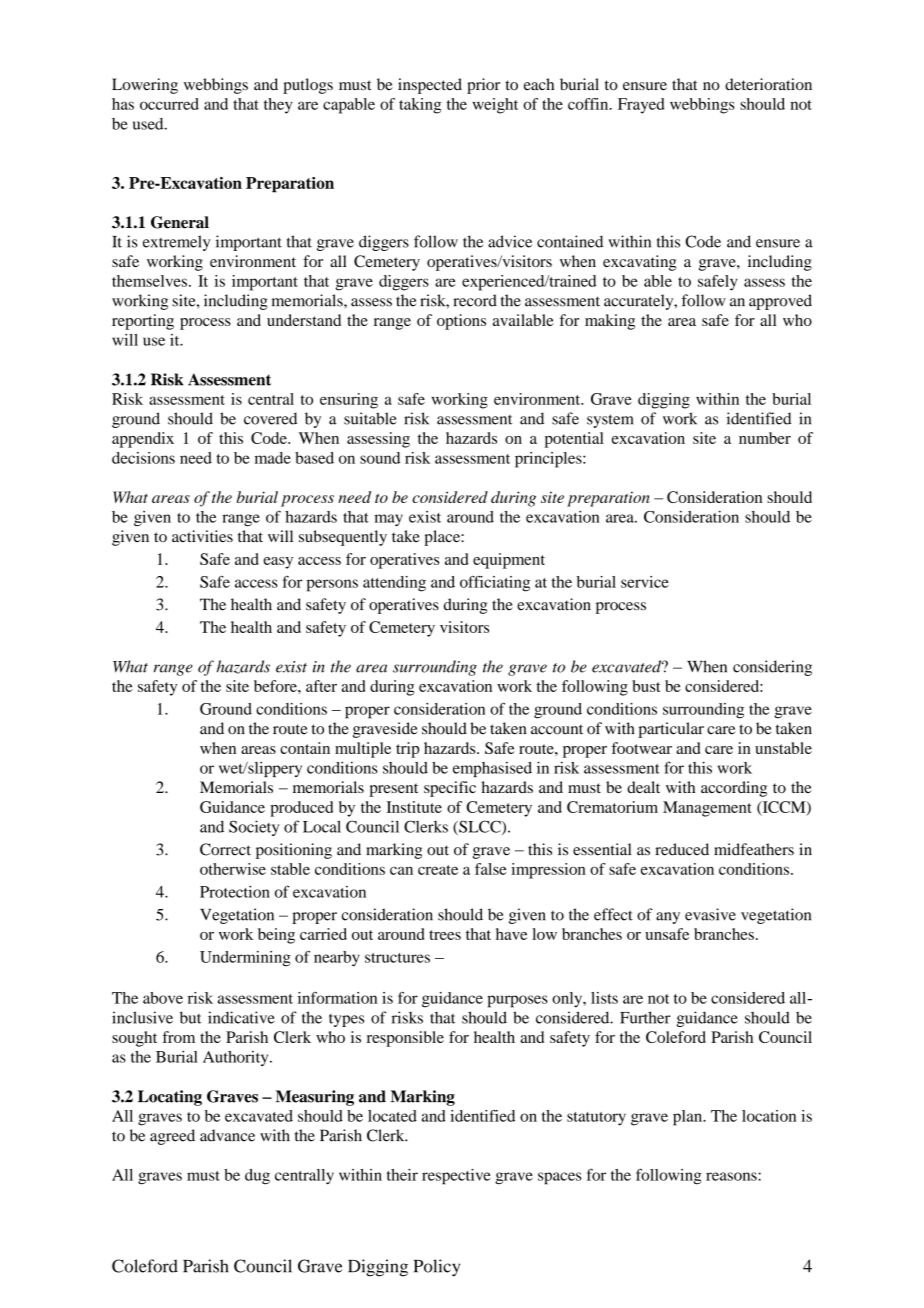  I want to click on taking, so click(420, 106).
